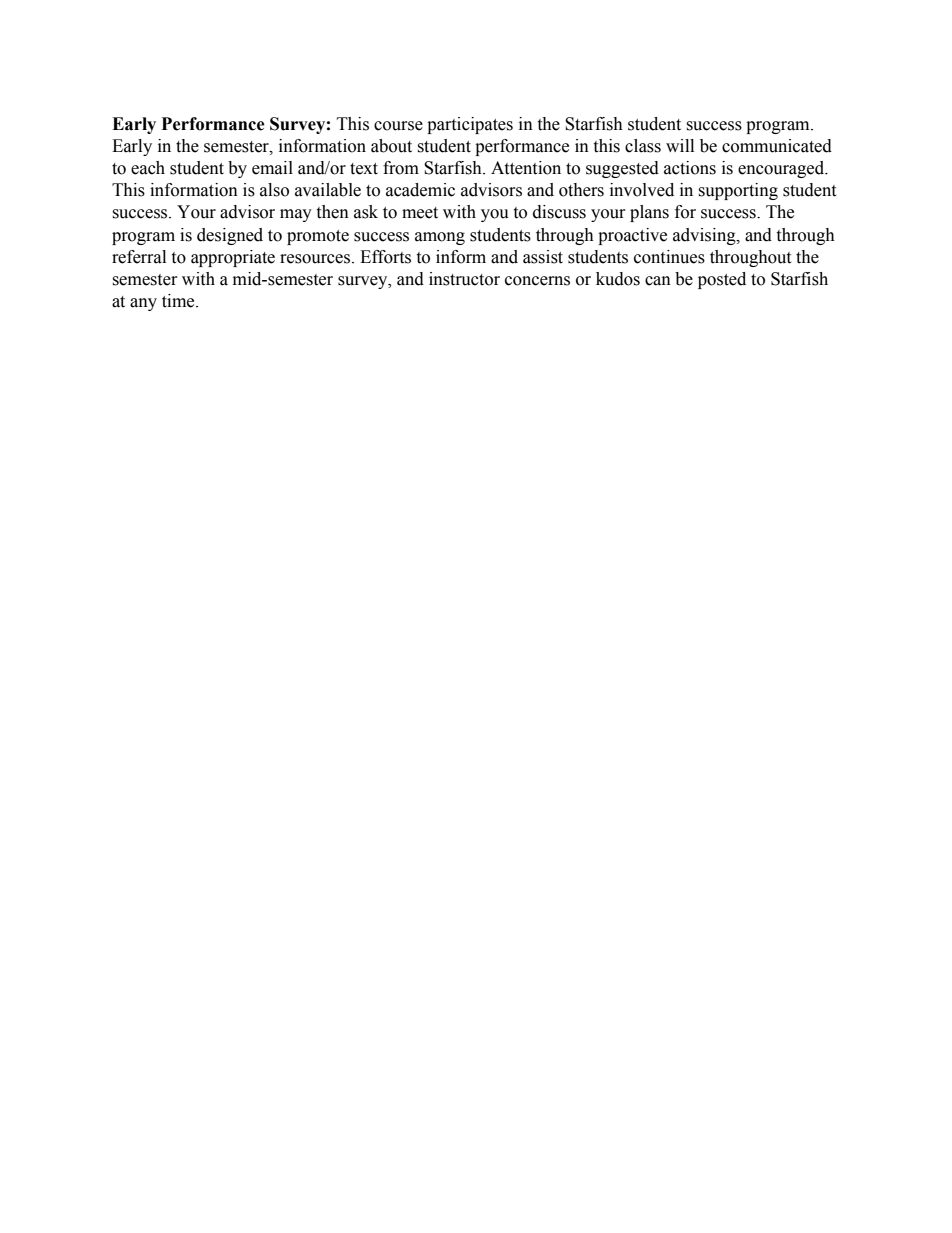 The width and height of the page is (952, 1233). Describe the element at coordinates (470, 125) in the page. I see `participates` at that location.
